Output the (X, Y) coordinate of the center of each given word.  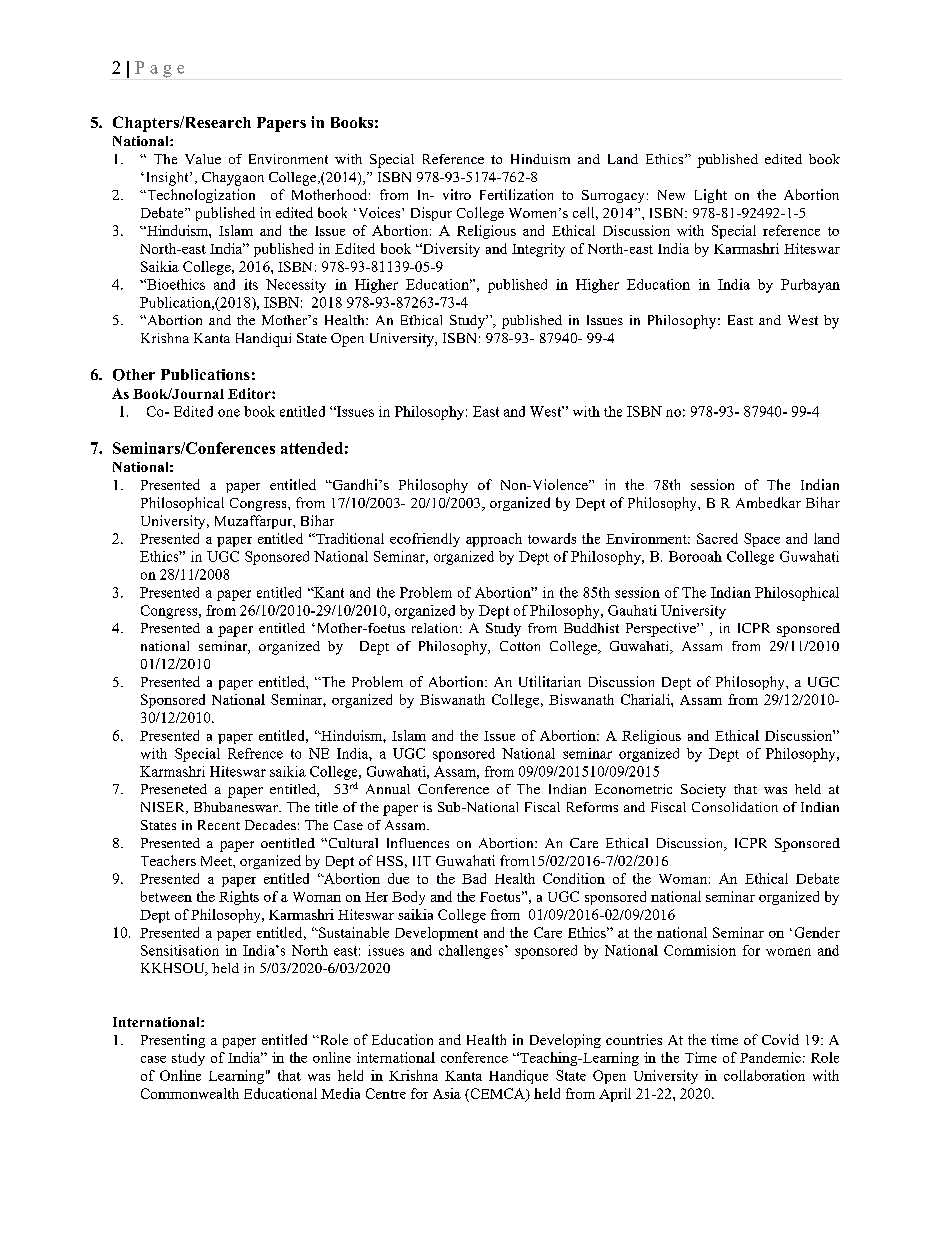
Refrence (255, 753)
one (229, 413)
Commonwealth (190, 1093)
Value (203, 159)
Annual (388, 789)
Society (703, 791)
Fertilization (516, 194)
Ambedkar (768, 502)
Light (711, 196)
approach (494, 540)
